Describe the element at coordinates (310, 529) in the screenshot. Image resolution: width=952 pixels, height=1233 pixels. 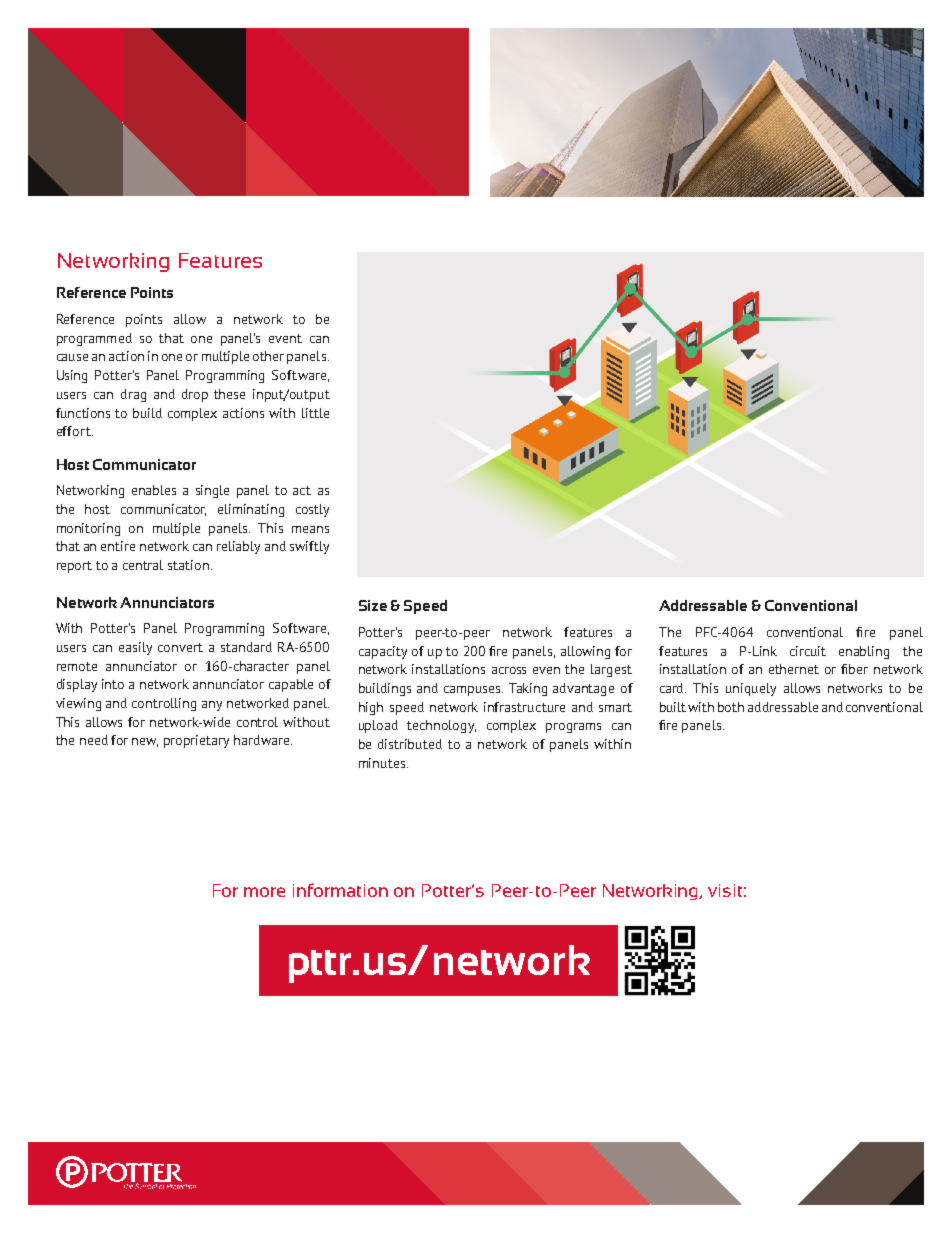
I see `means` at that location.
